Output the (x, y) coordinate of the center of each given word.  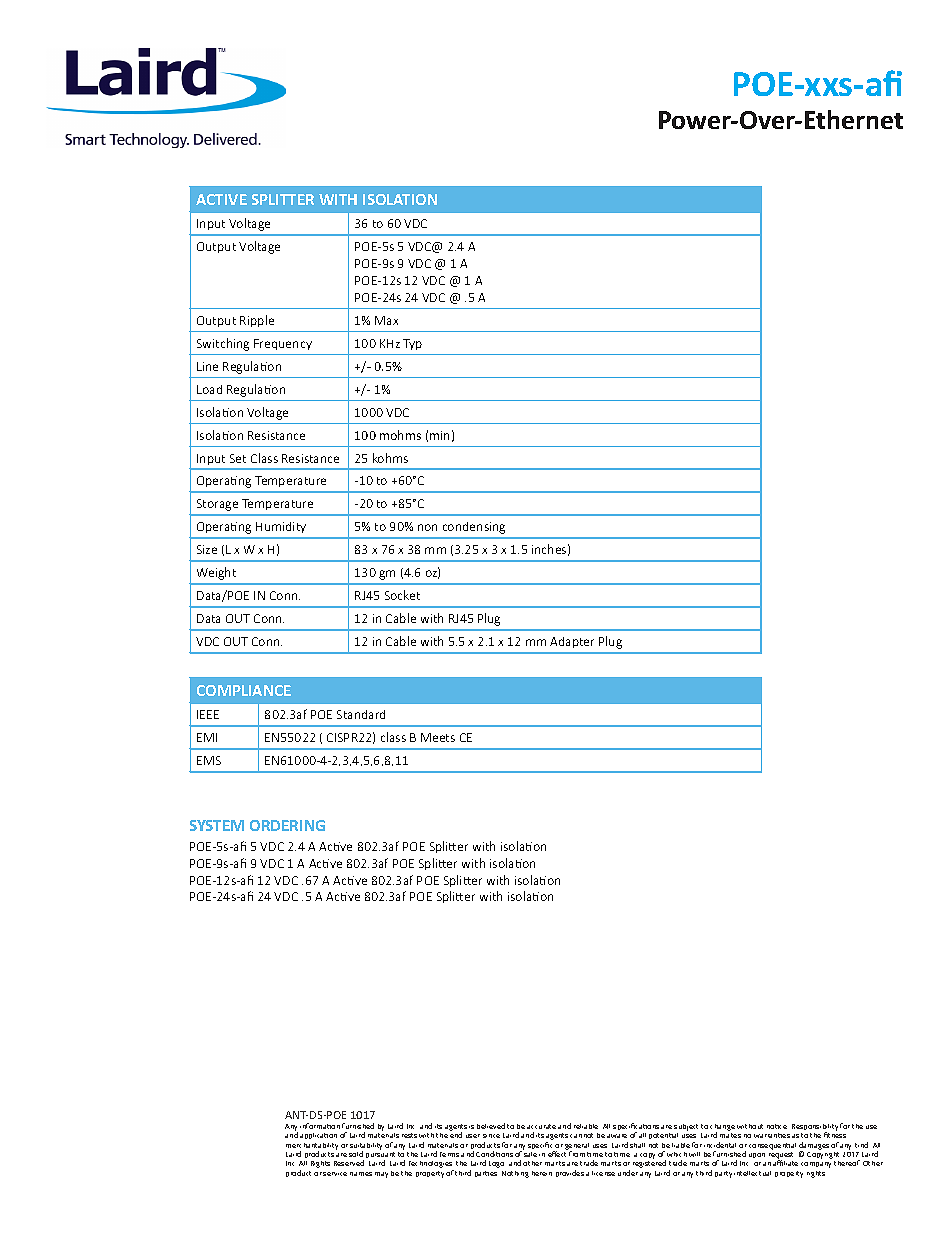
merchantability (312, 1147)
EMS (209, 760)
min (439, 435)
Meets (438, 737)
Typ (412, 344)
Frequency (283, 344)
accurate (541, 1126)
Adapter (572, 642)
